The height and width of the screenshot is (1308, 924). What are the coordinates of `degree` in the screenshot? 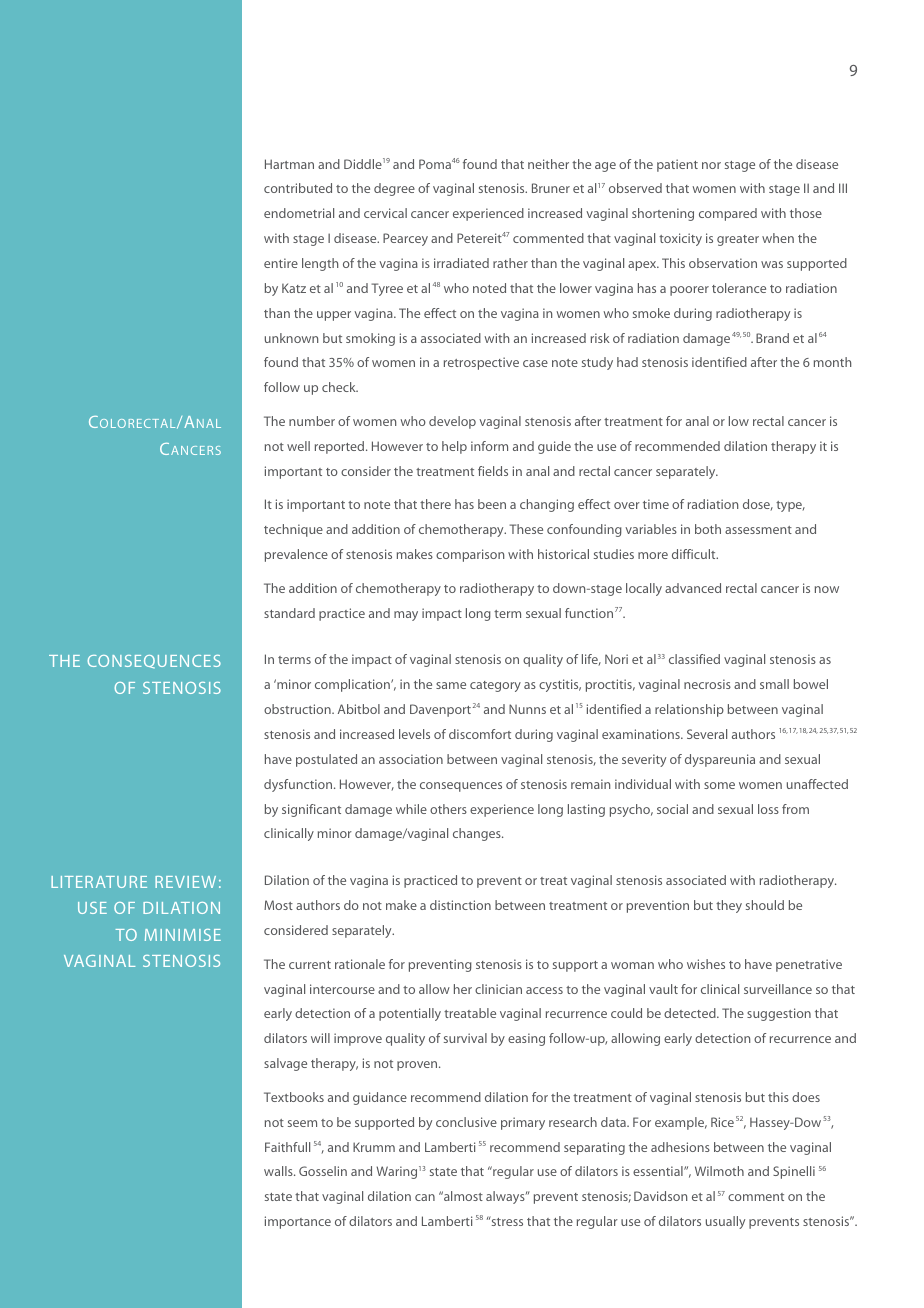 It's located at (394, 189).
